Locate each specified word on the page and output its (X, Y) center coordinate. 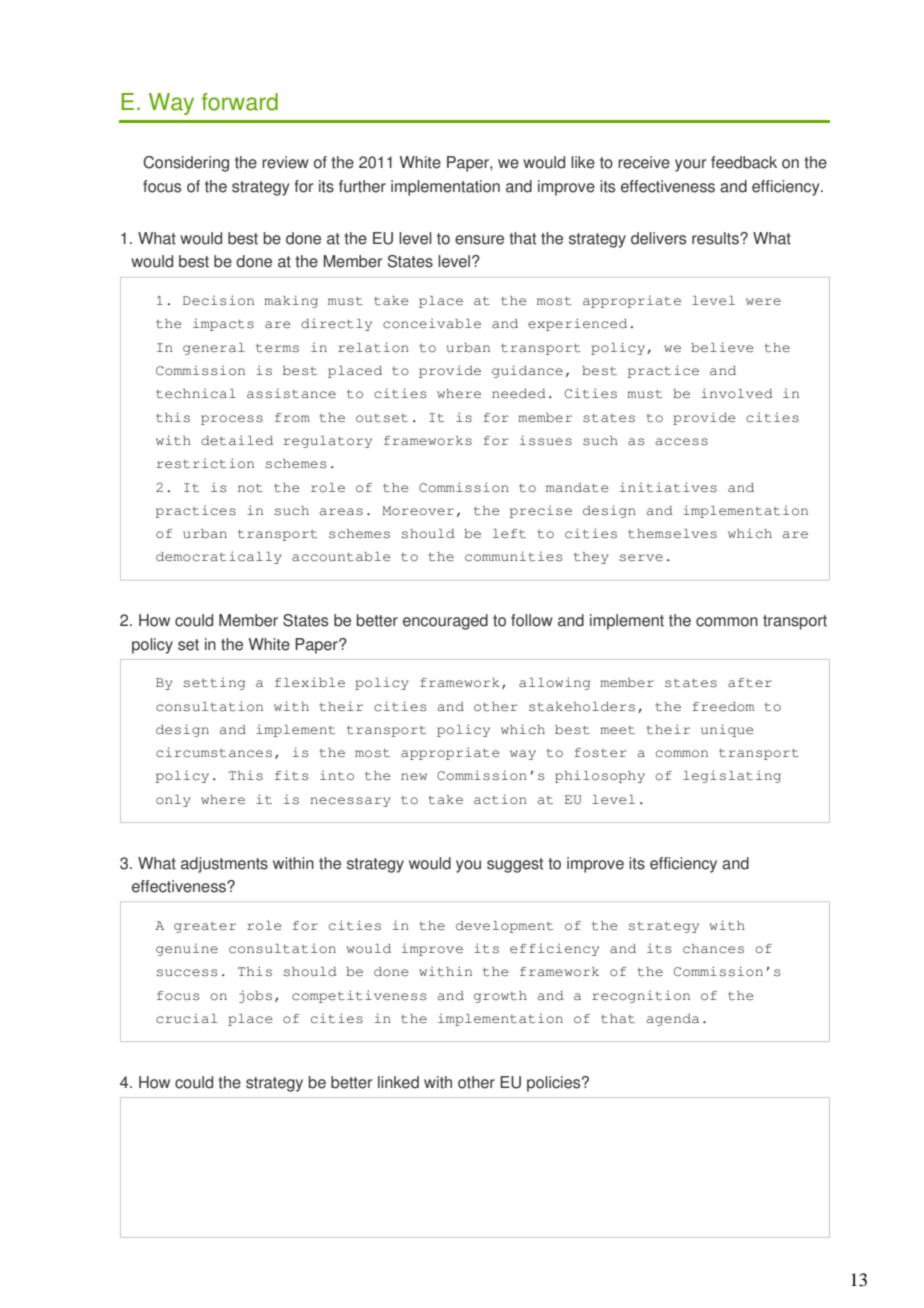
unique (727, 730)
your (691, 165)
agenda (672, 1020)
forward (239, 102)
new (414, 777)
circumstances (214, 752)
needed (519, 394)
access (681, 442)
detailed (237, 440)
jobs (255, 996)
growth (500, 997)
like (583, 162)
